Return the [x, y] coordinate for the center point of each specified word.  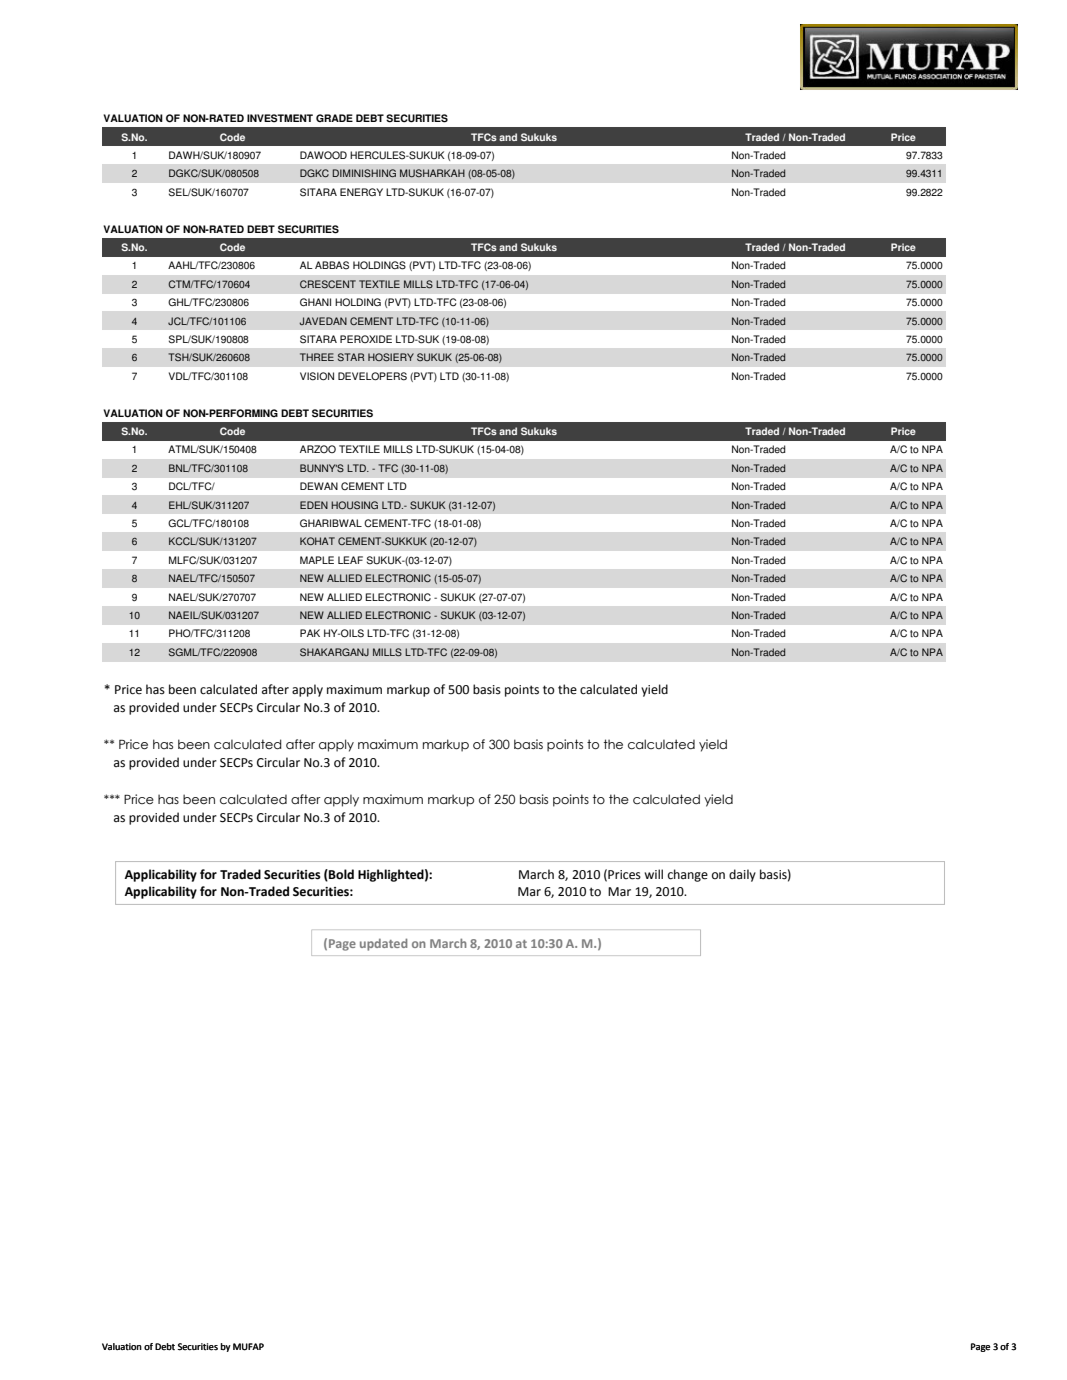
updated [383, 944]
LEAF [350, 560]
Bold [340, 875]
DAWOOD [323, 155]
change [688, 875]
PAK [310, 633]
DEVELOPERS [372, 376]
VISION [317, 376]
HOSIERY [391, 357]
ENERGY [361, 192]
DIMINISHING [364, 173]
